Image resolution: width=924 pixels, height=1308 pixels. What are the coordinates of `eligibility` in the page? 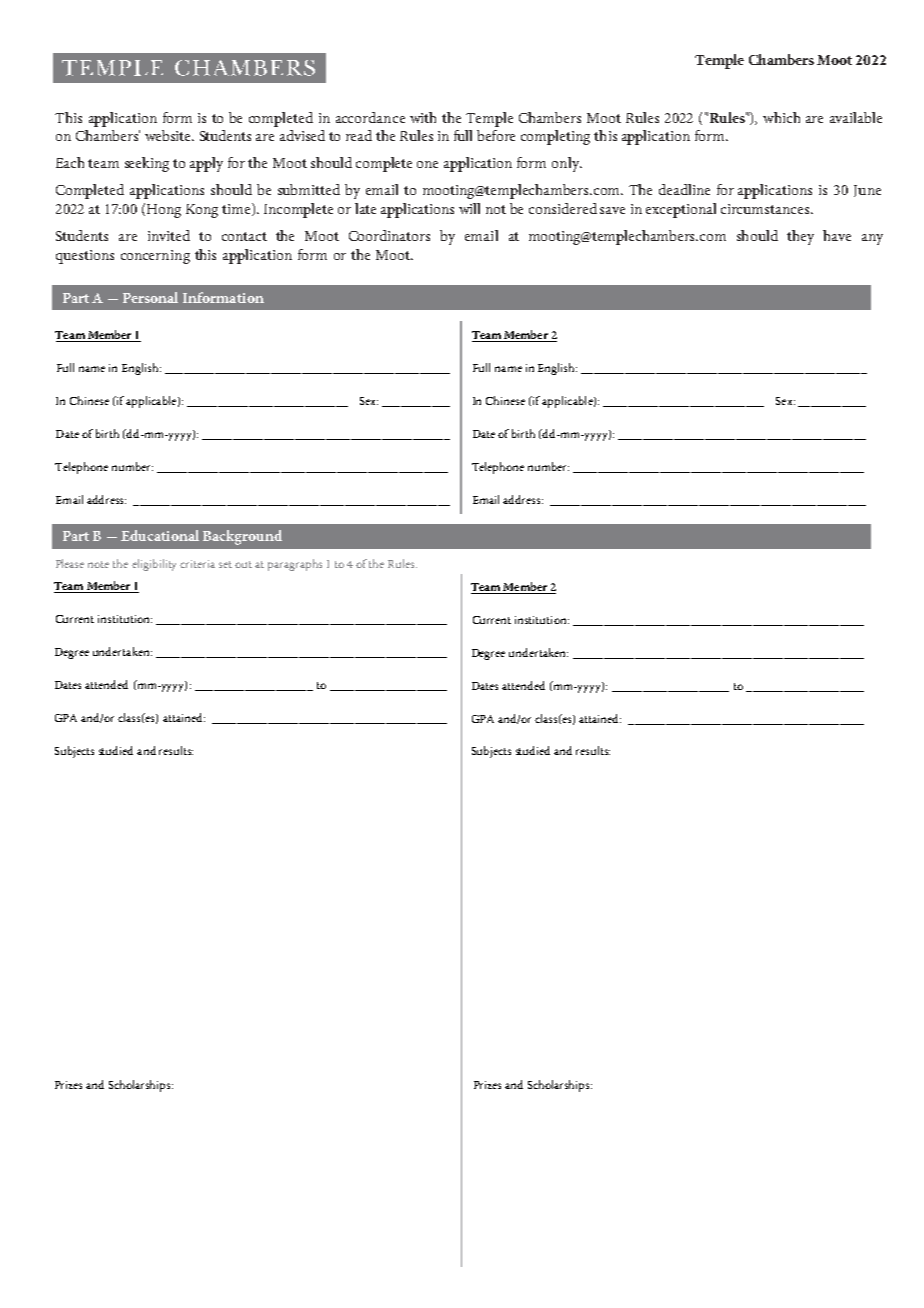 It's located at (154, 565).
